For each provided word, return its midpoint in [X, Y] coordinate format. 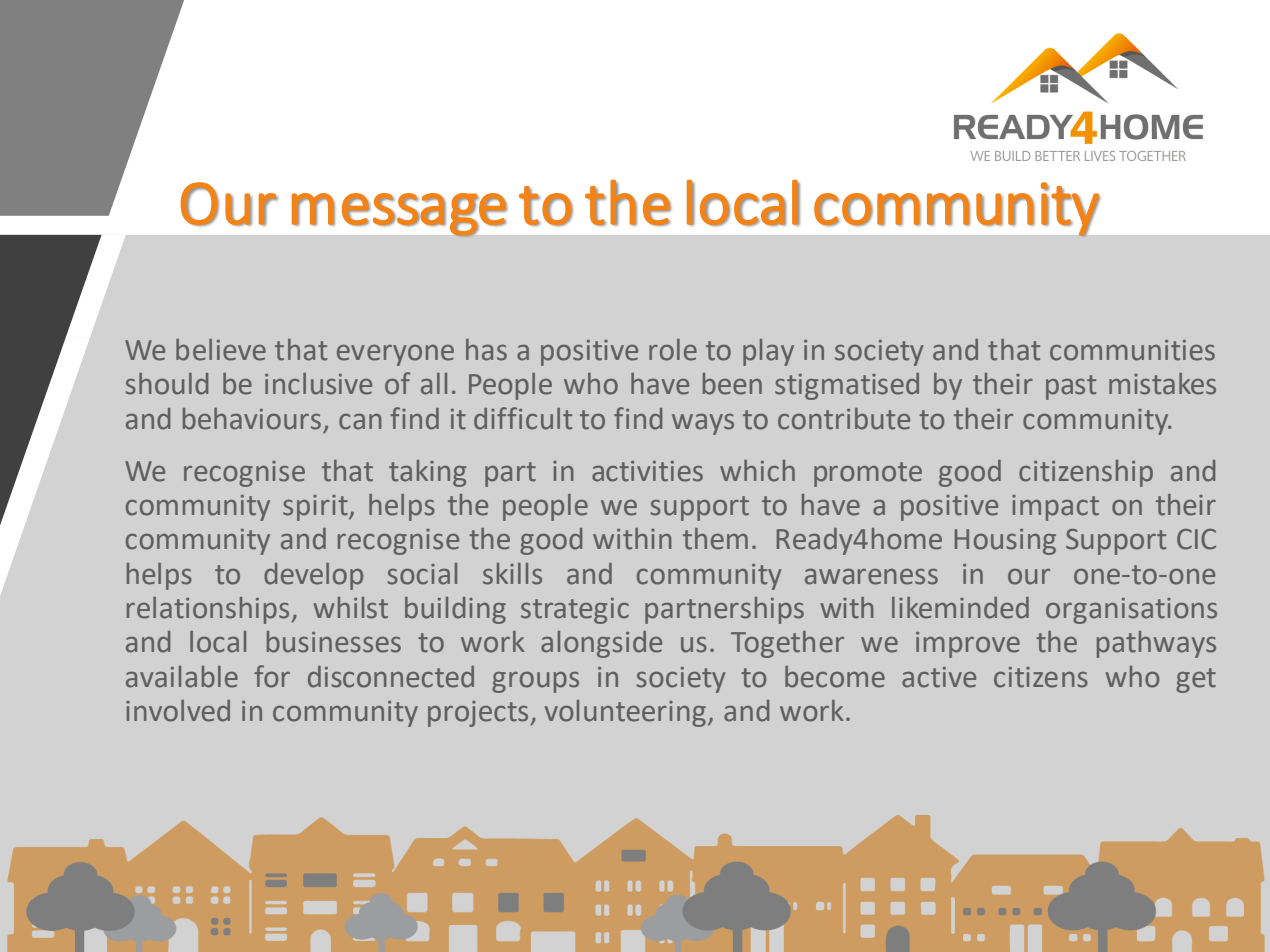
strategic [575, 611]
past [1071, 387]
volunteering [625, 713]
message [399, 215]
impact [1055, 508]
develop [313, 576]
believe [221, 350]
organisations [1131, 611]
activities [647, 471]
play [768, 352]
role [673, 350]
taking [427, 473]
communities [1132, 350]
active [939, 677]
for [272, 676]
